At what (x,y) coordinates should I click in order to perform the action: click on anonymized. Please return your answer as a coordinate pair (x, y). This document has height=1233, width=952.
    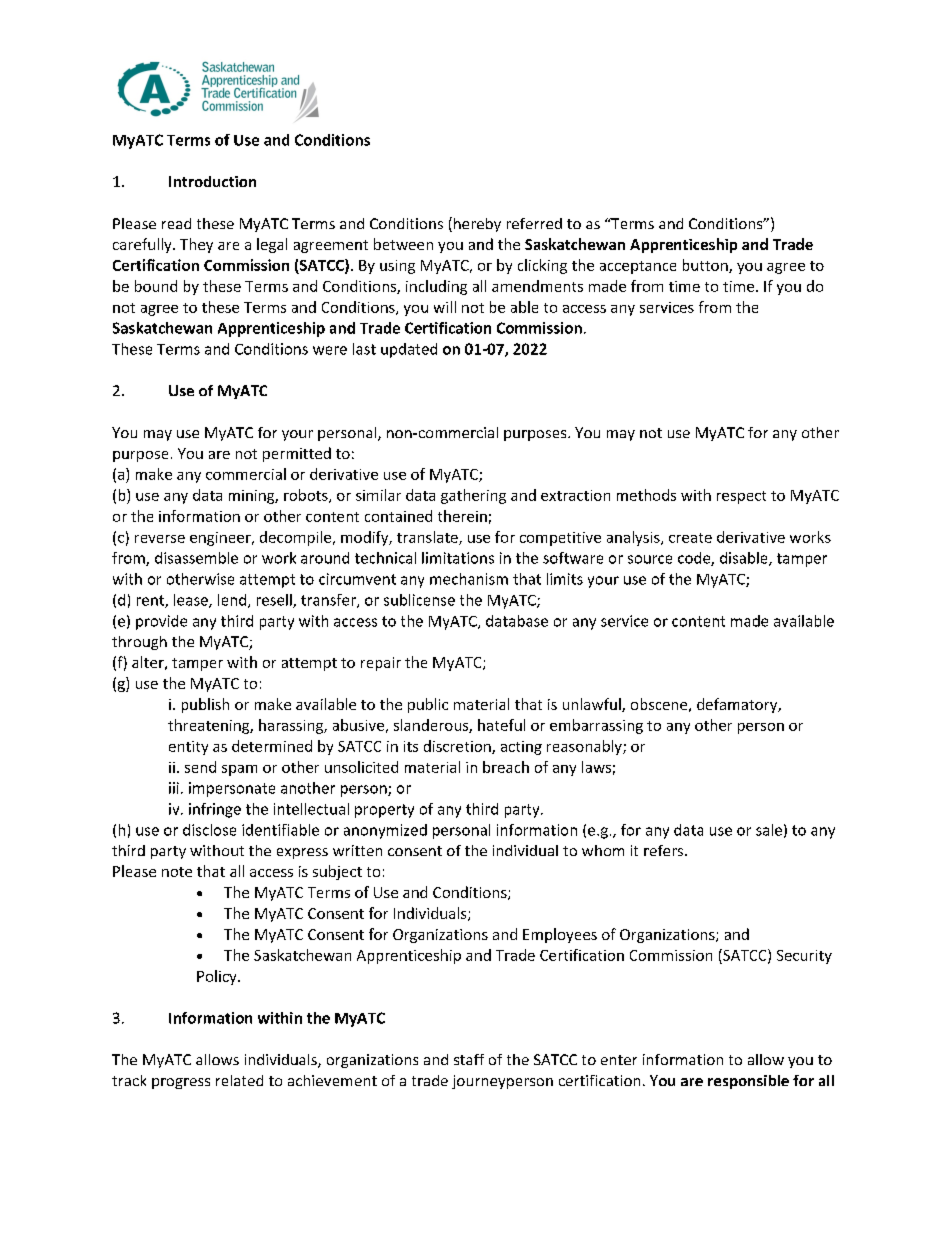
    Looking at the image, I should click on (385, 831).
